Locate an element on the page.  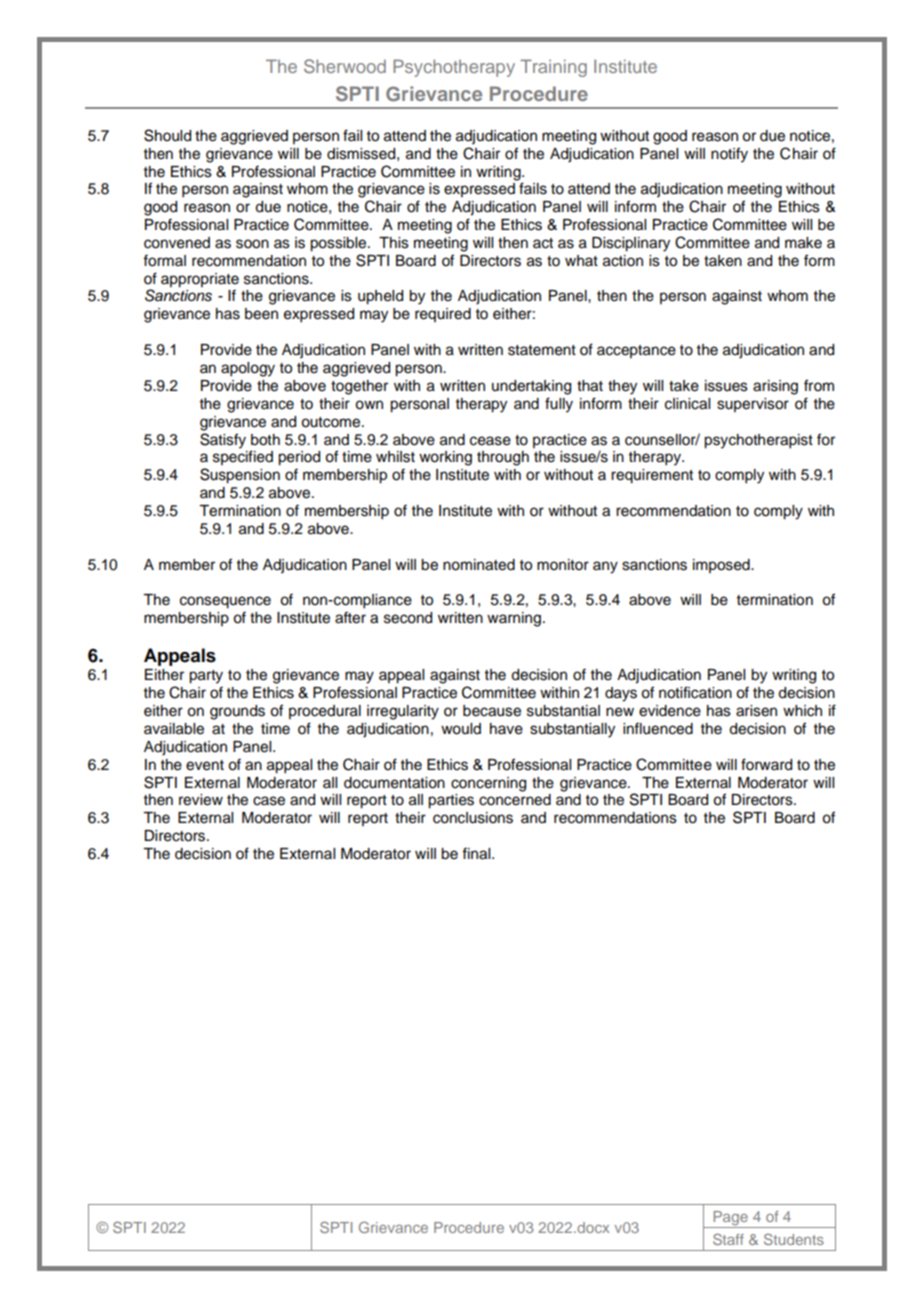
warning is located at coordinates (515, 619).
